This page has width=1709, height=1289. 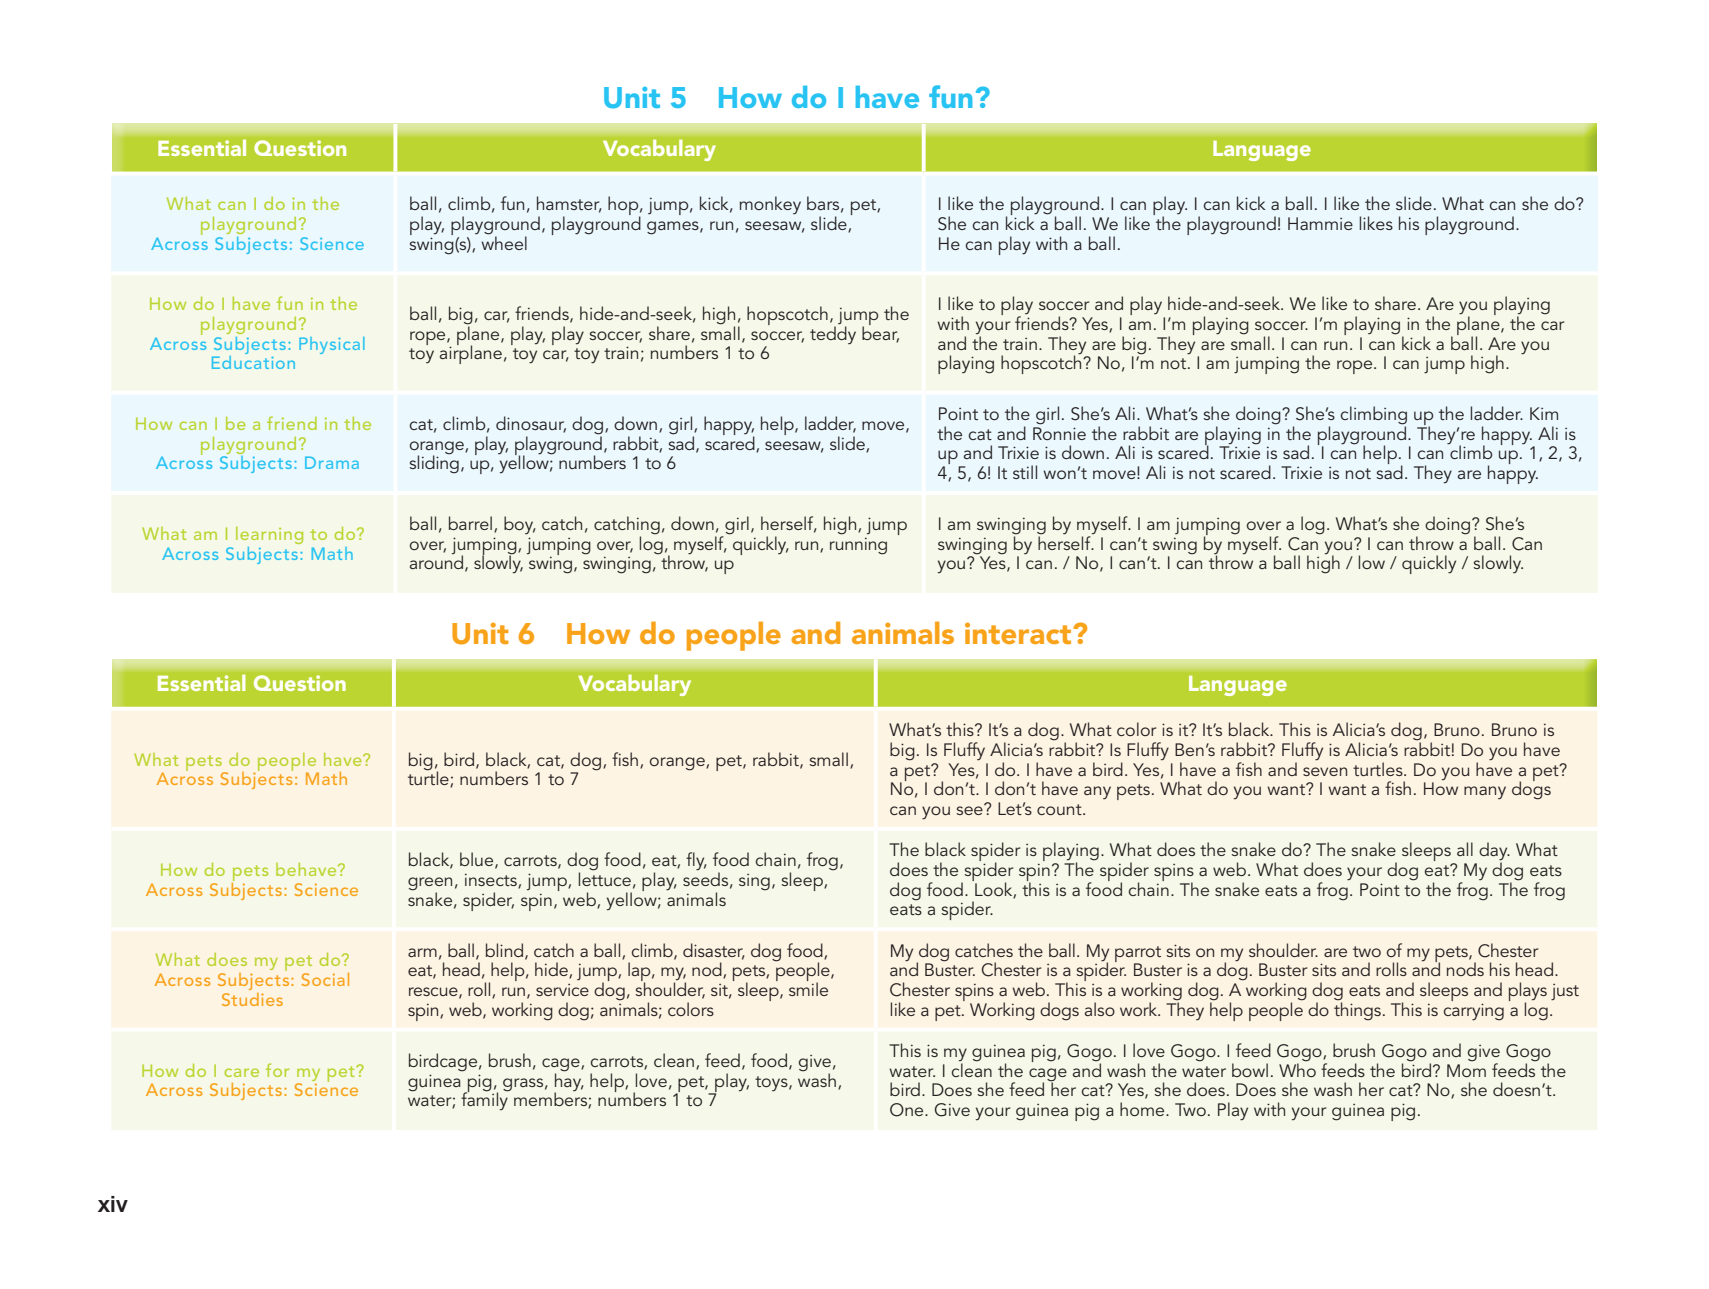 I want to click on family, so click(x=485, y=1100).
